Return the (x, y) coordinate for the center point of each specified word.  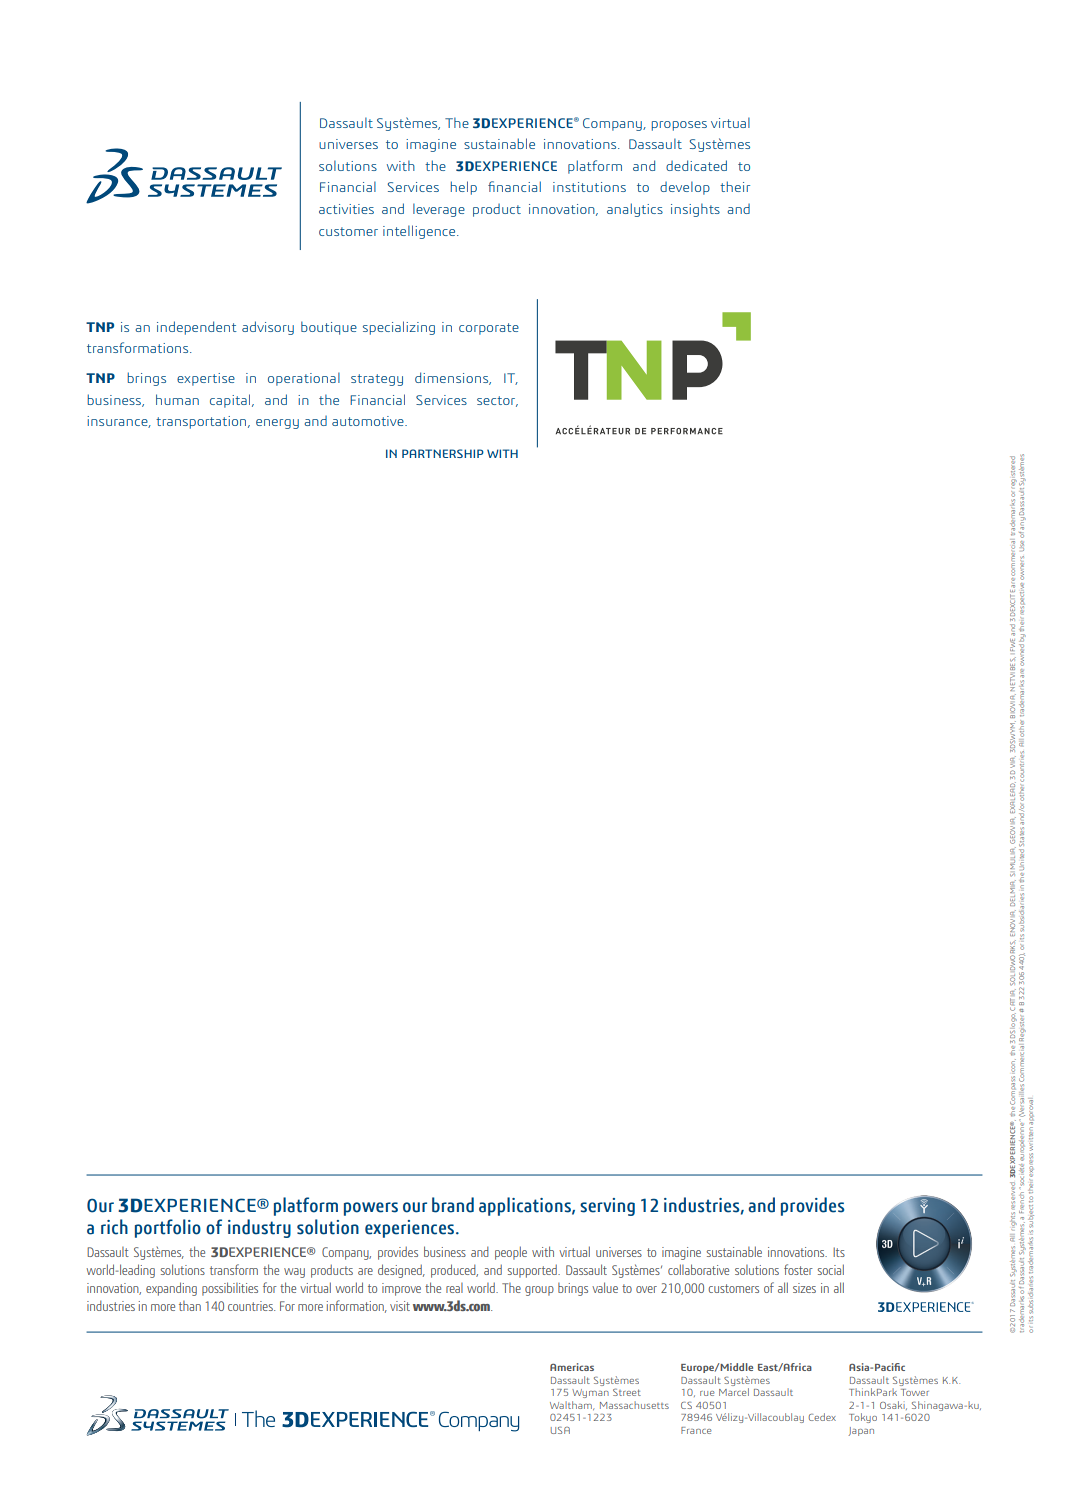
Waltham (572, 1405)
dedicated (696, 165)
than (190, 1306)
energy (277, 424)
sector (497, 401)
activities (346, 209)
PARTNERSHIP (443, 453)
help (464, 188)
